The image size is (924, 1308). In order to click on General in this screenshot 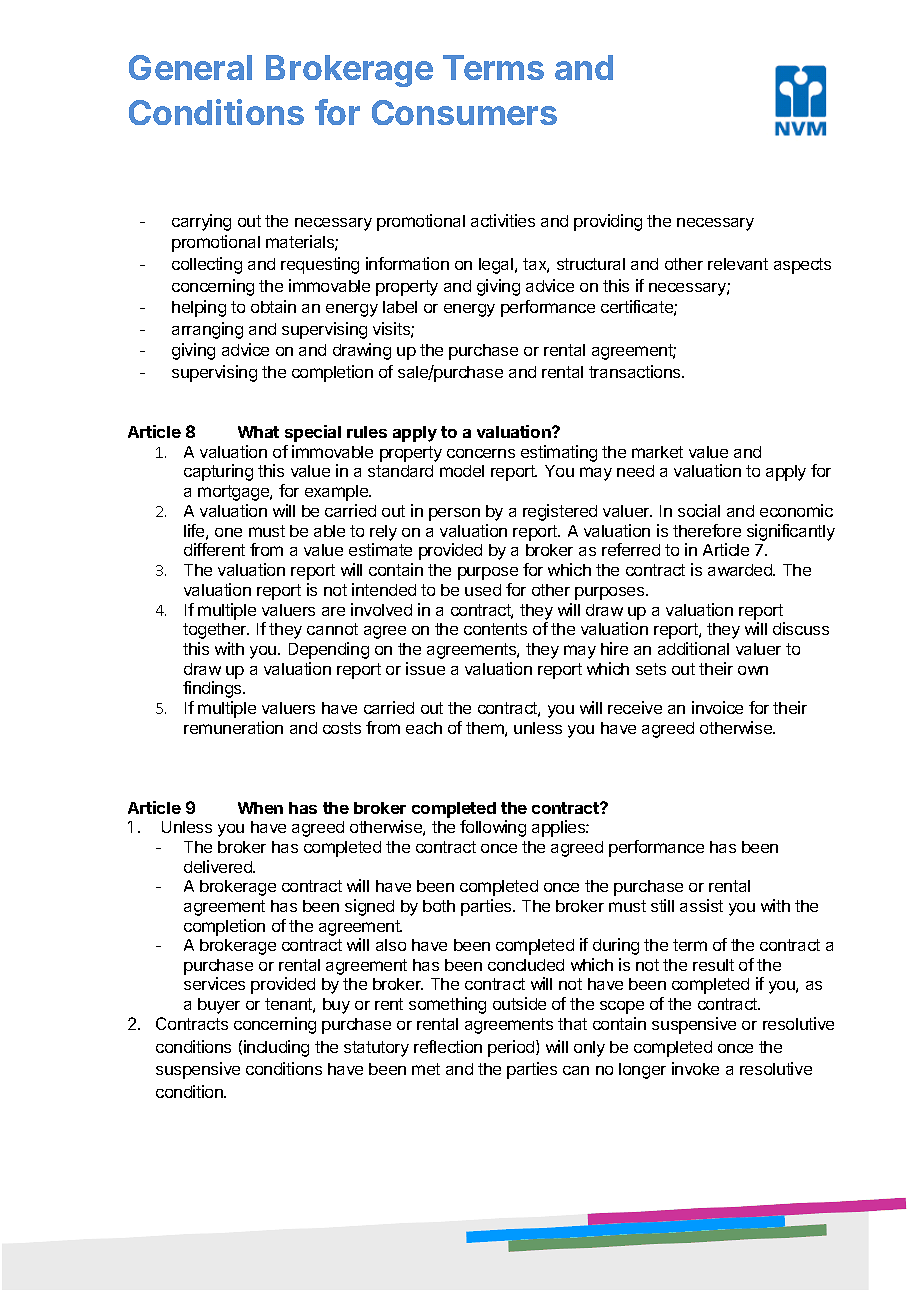, I will do `click(190, 67)`.
